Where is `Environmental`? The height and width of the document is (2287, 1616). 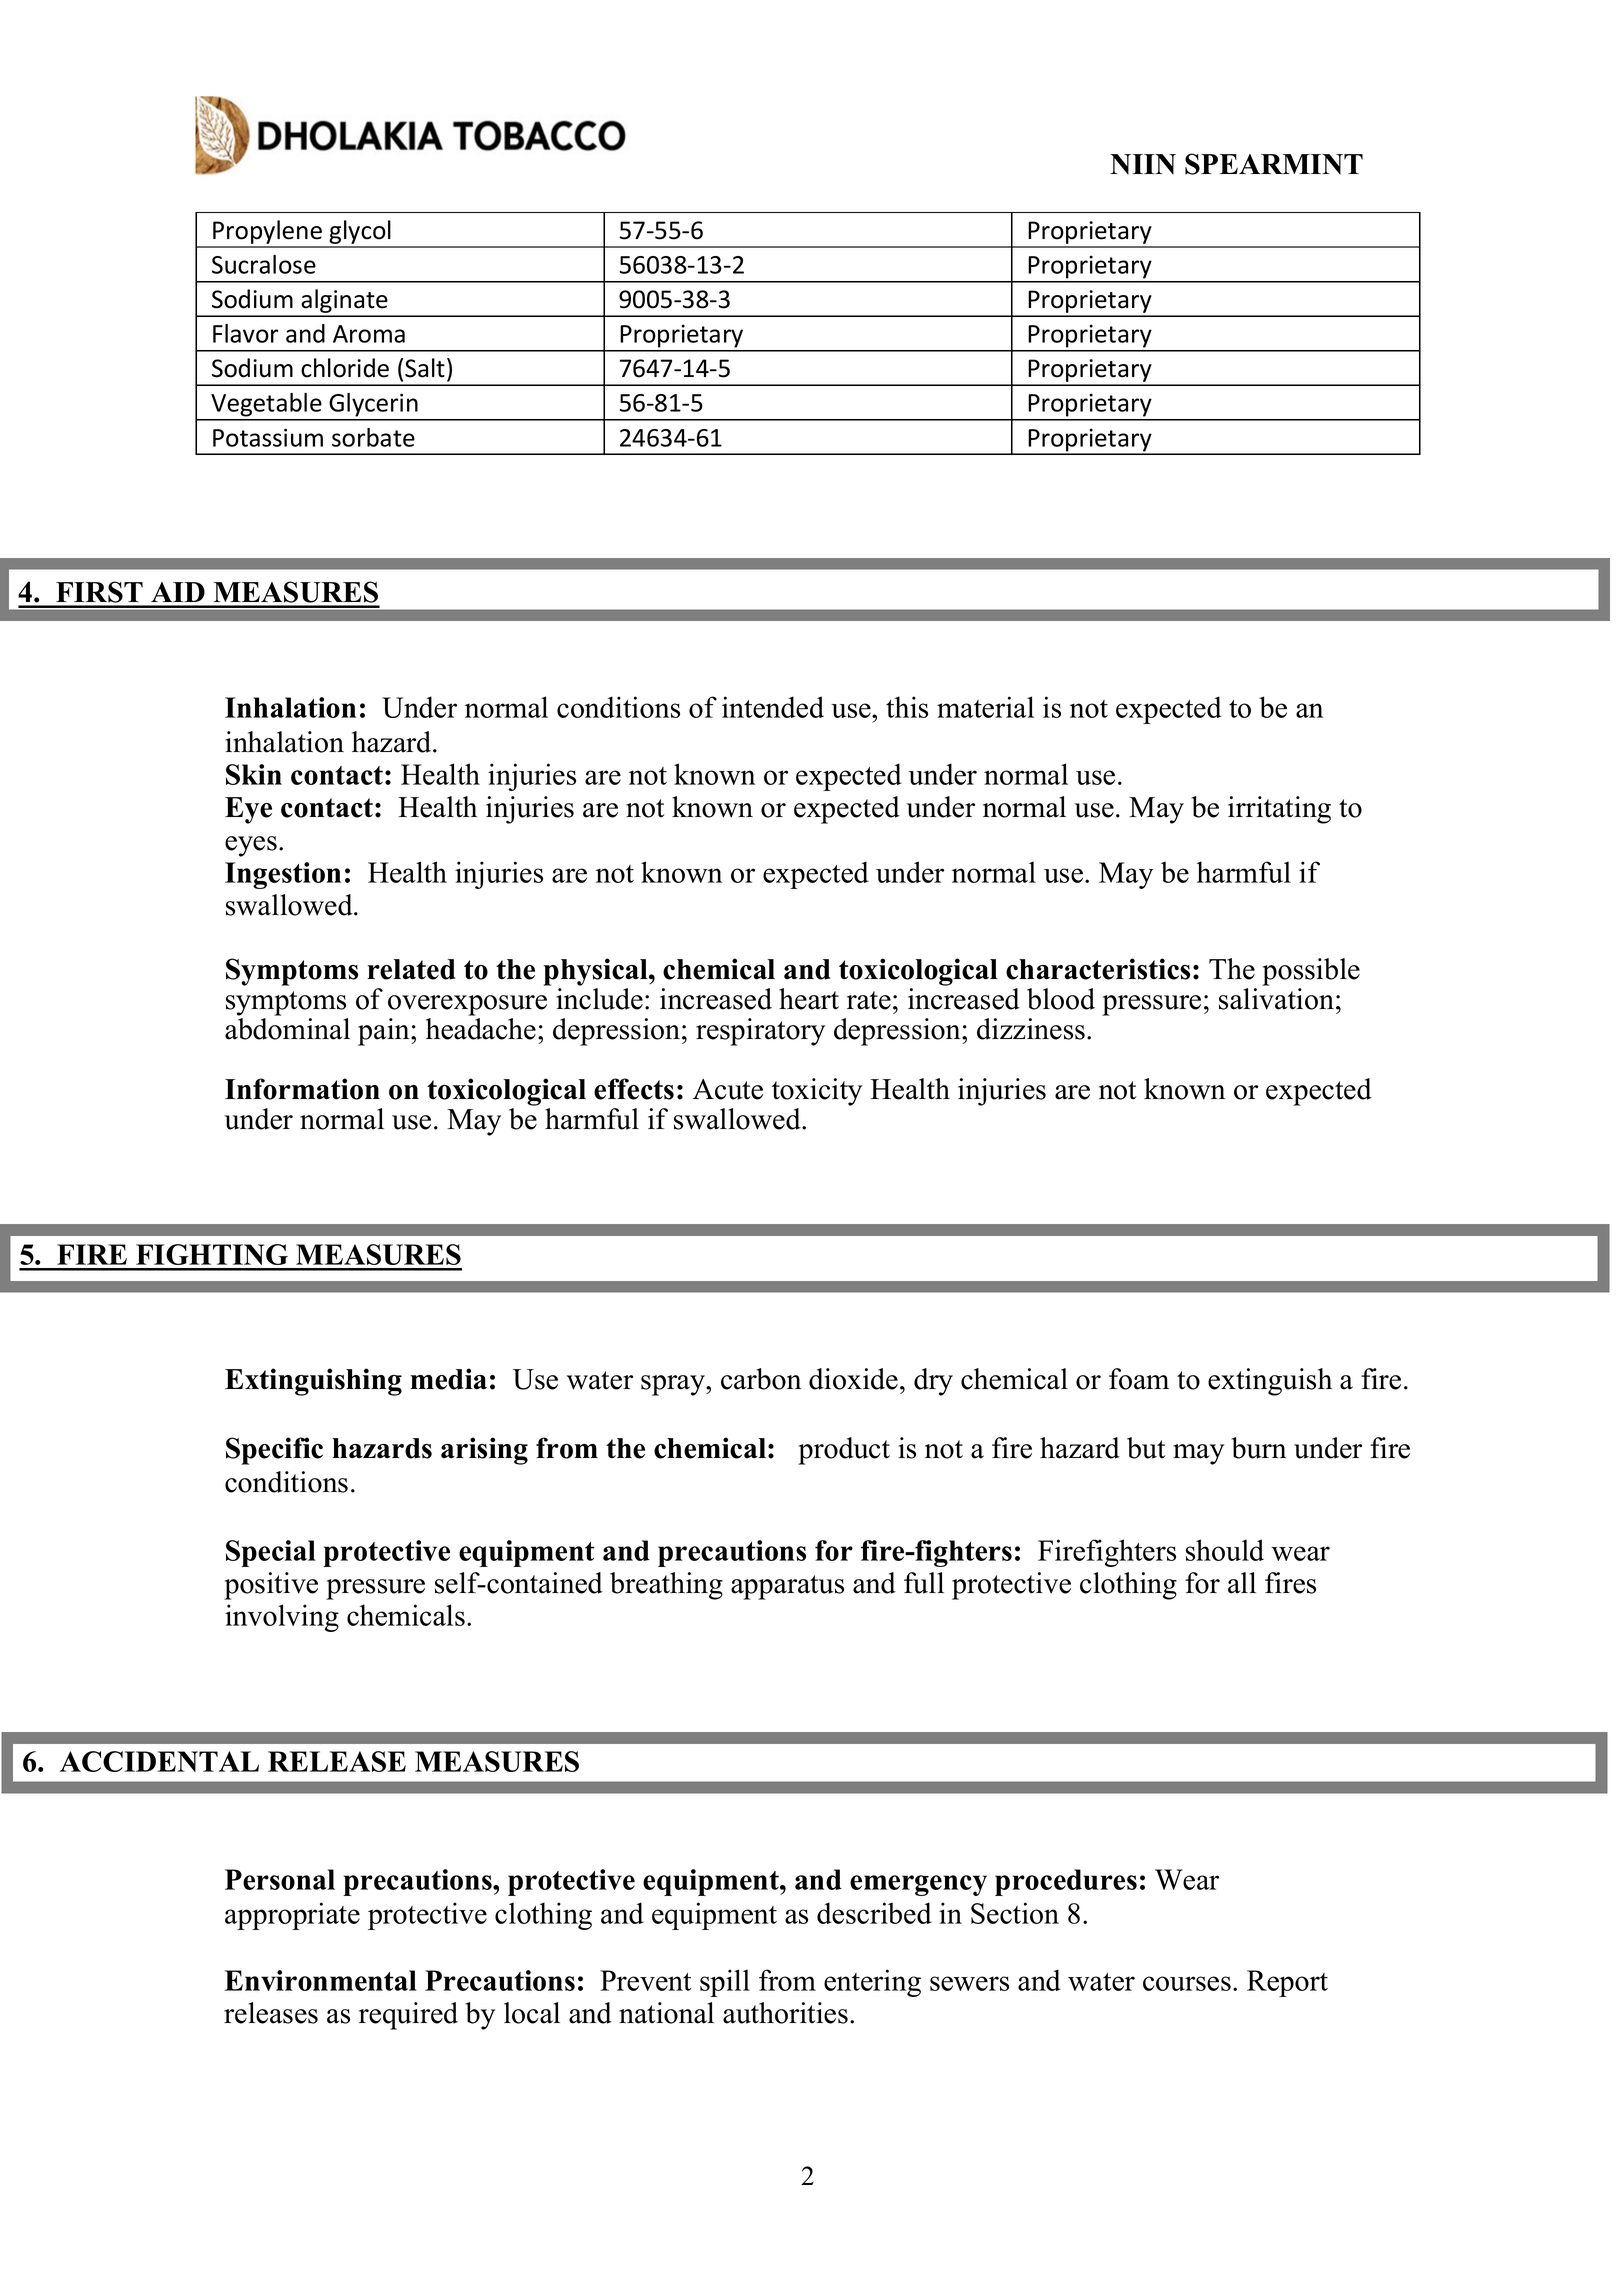
Environmental is located at coordinates (321, 1980).
